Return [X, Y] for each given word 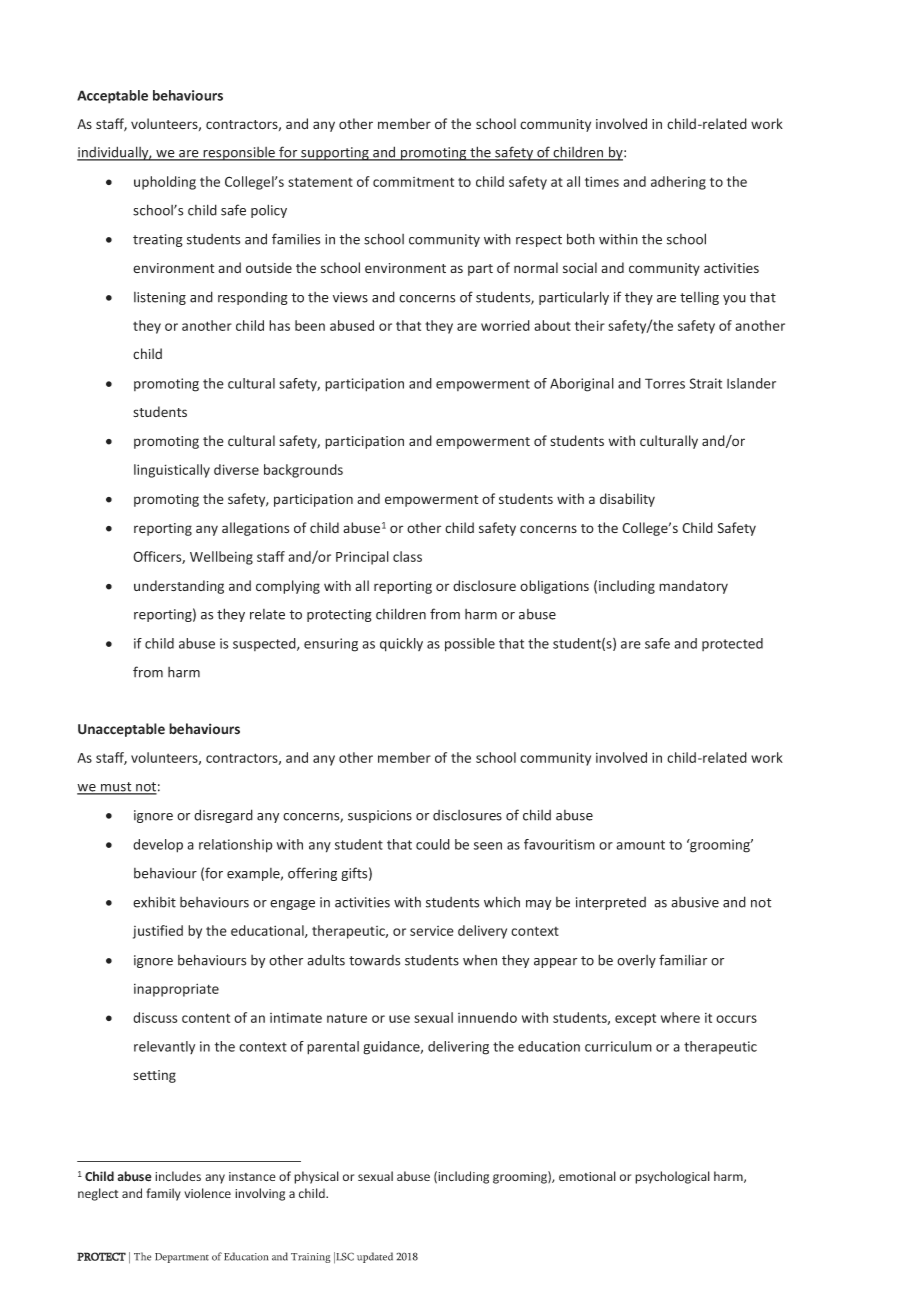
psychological [672, 1177]
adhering [678, 183]
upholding [165, 183]
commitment [413, 182]
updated [375, 1257]
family [163, 1194]
